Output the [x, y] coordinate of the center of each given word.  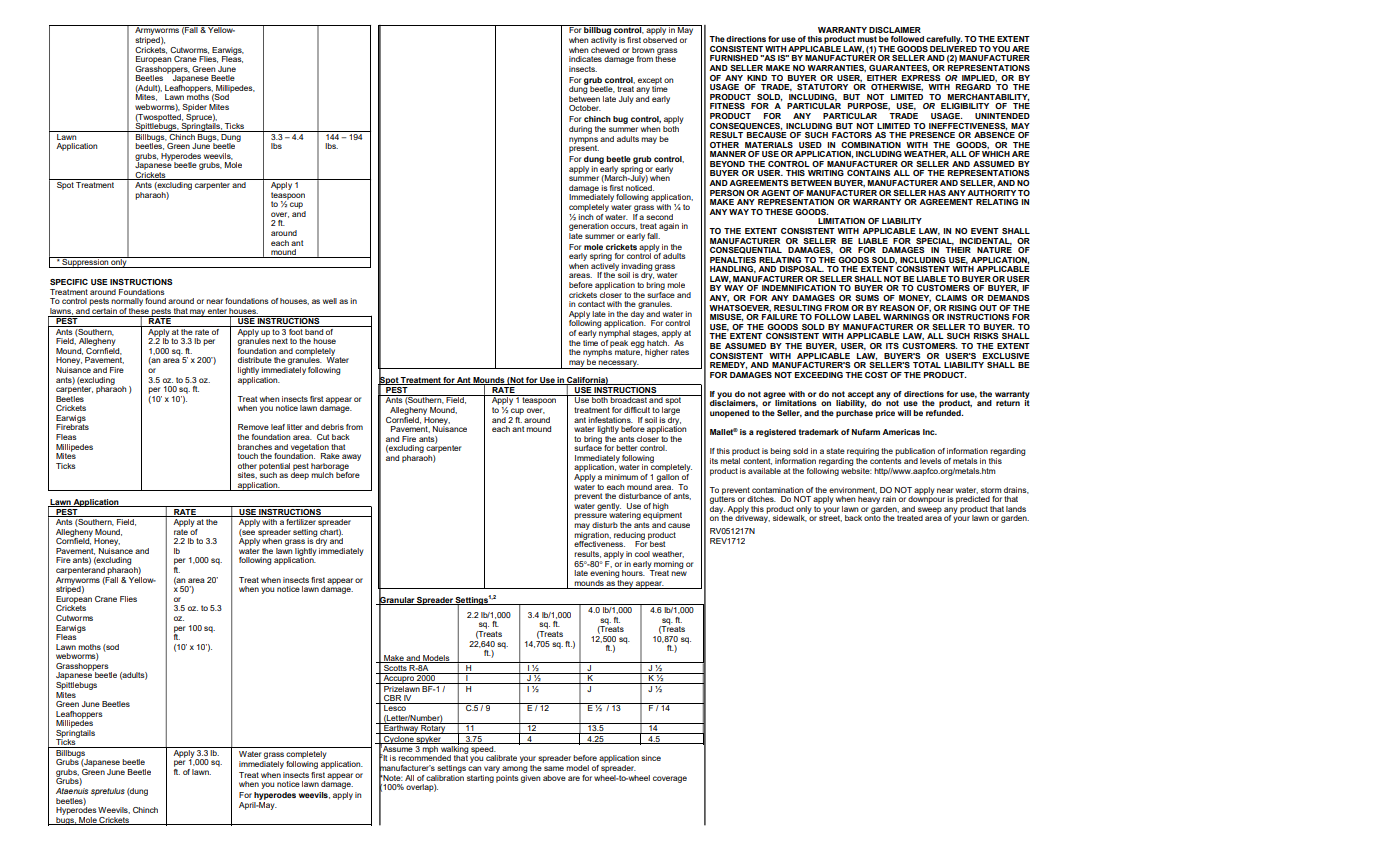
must [867, 39]
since [651, 758]
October [585, 108]
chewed [605, 48]
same [554, 768]
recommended [424, 757]
